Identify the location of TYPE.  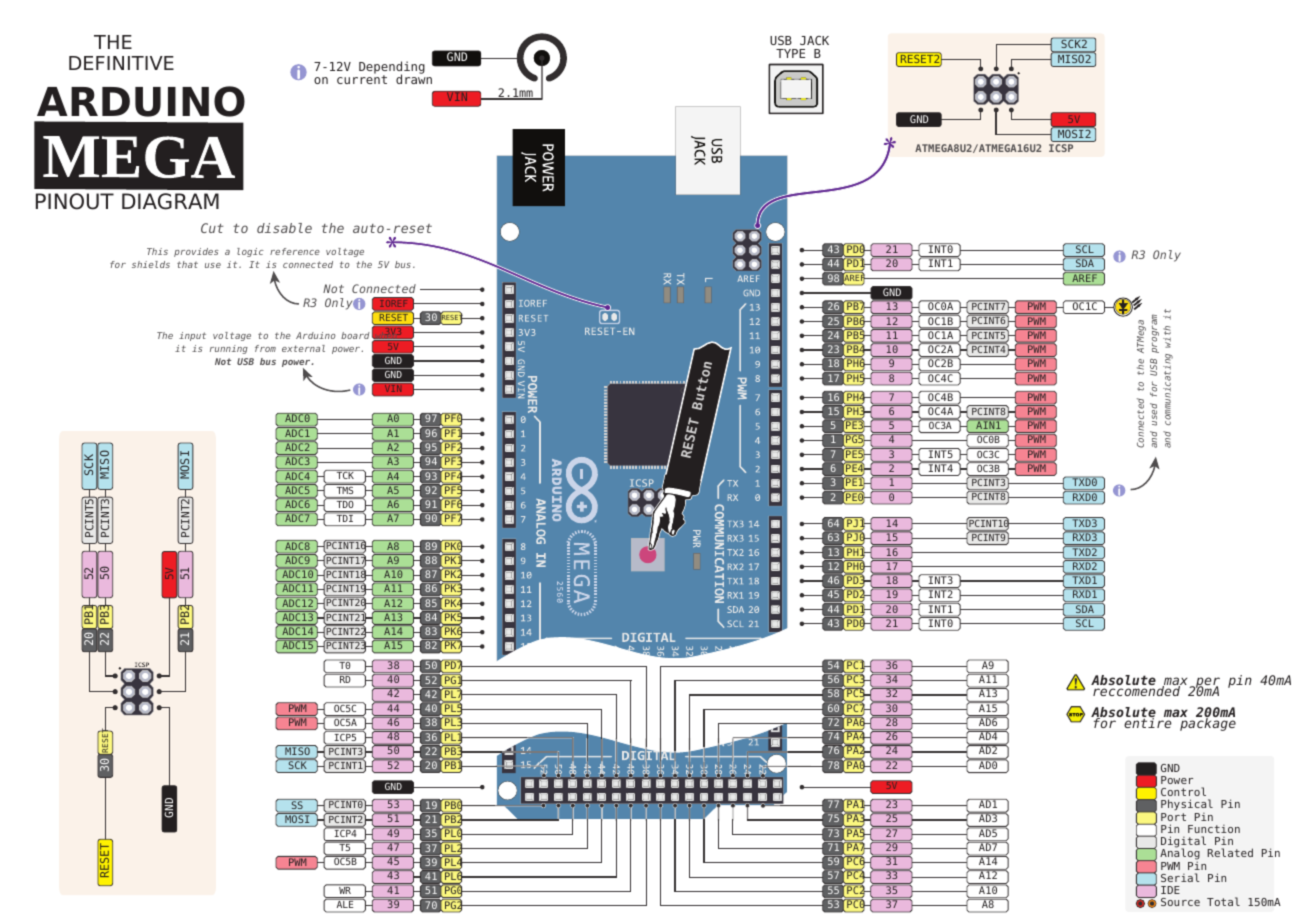
(790, 53).
